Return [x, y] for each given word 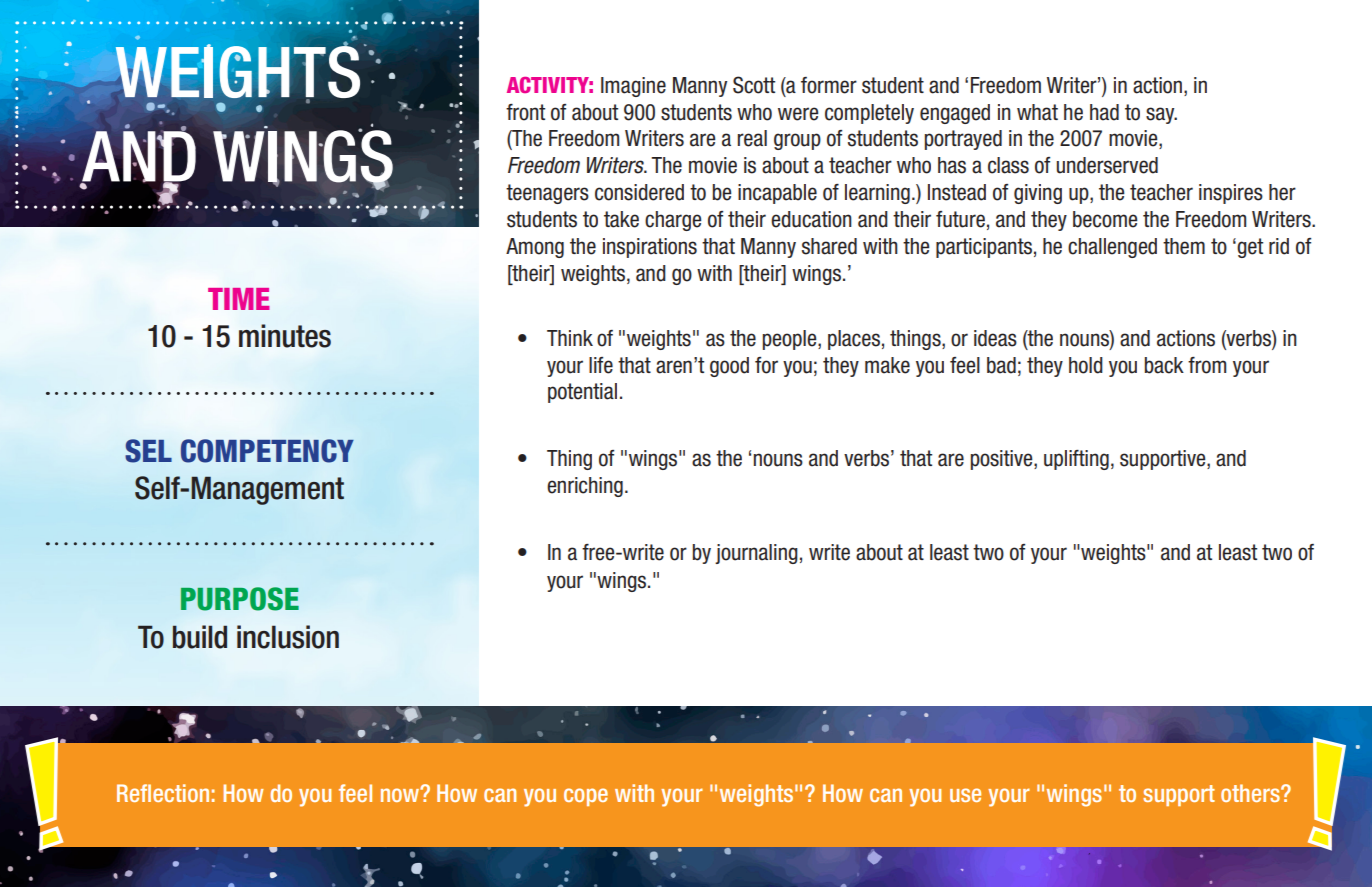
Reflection [163, 793]
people [791, 340]
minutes [285, 336]
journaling [756, 554]
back [1164, 365]
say [1161, 115]
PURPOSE [240, 599]
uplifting [1076, 460]
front [525, 112]
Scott [754, 85]
